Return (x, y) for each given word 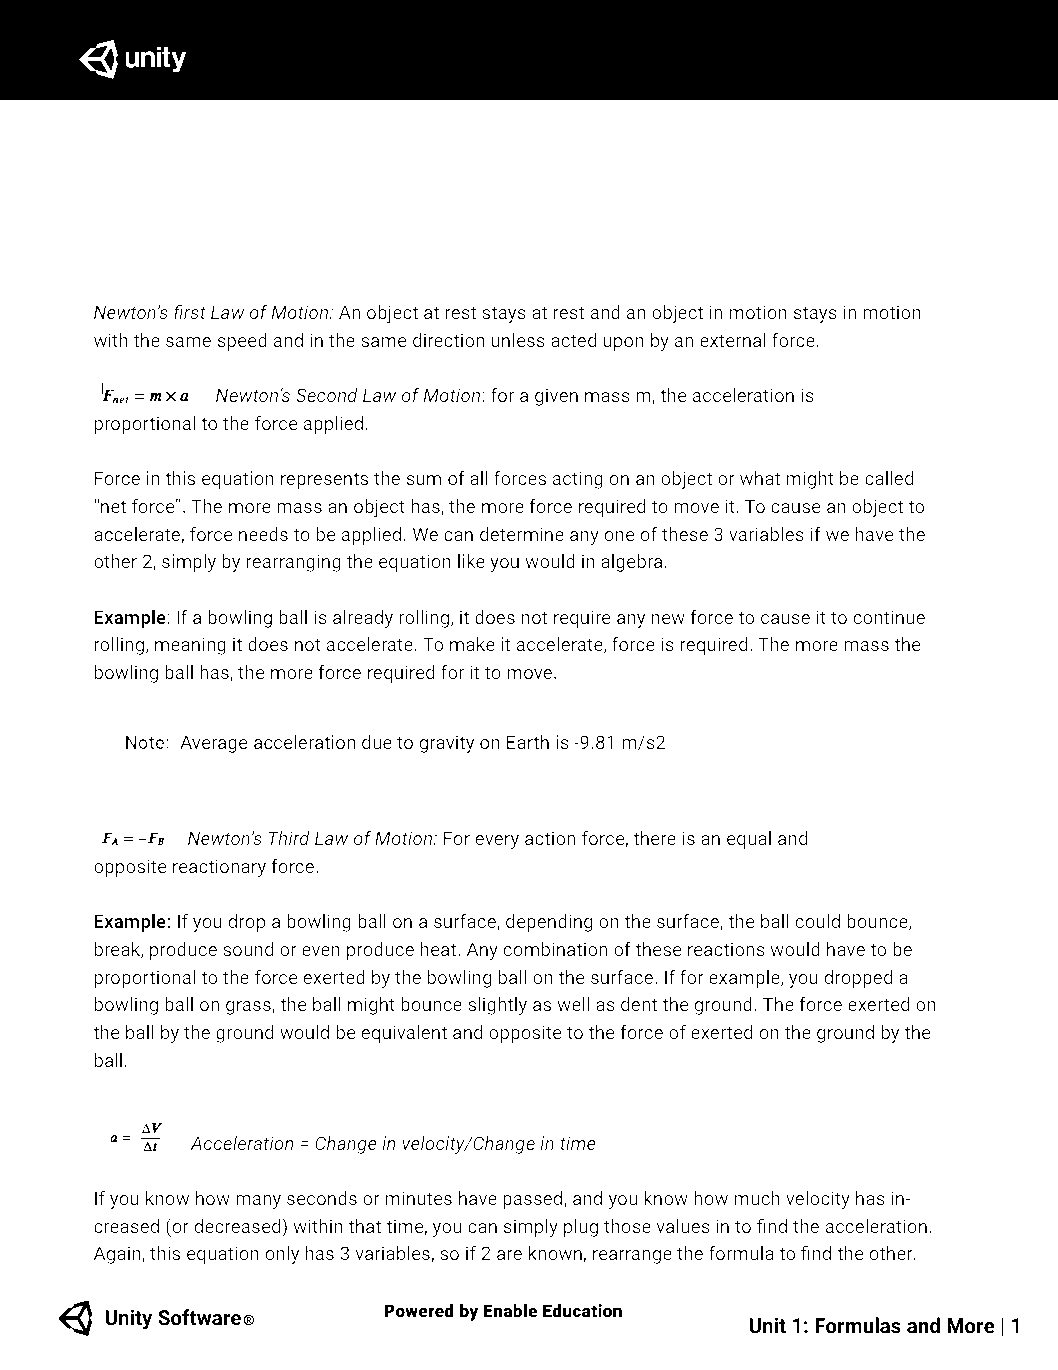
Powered (419, 1311)
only (282, 1255)
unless (518, 340)
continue (889, 617)
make (472, 644)
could (817, 921)
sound (248, 949)
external (733, 340)
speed (242, 342)
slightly (497, 1006)
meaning (190, 646)
